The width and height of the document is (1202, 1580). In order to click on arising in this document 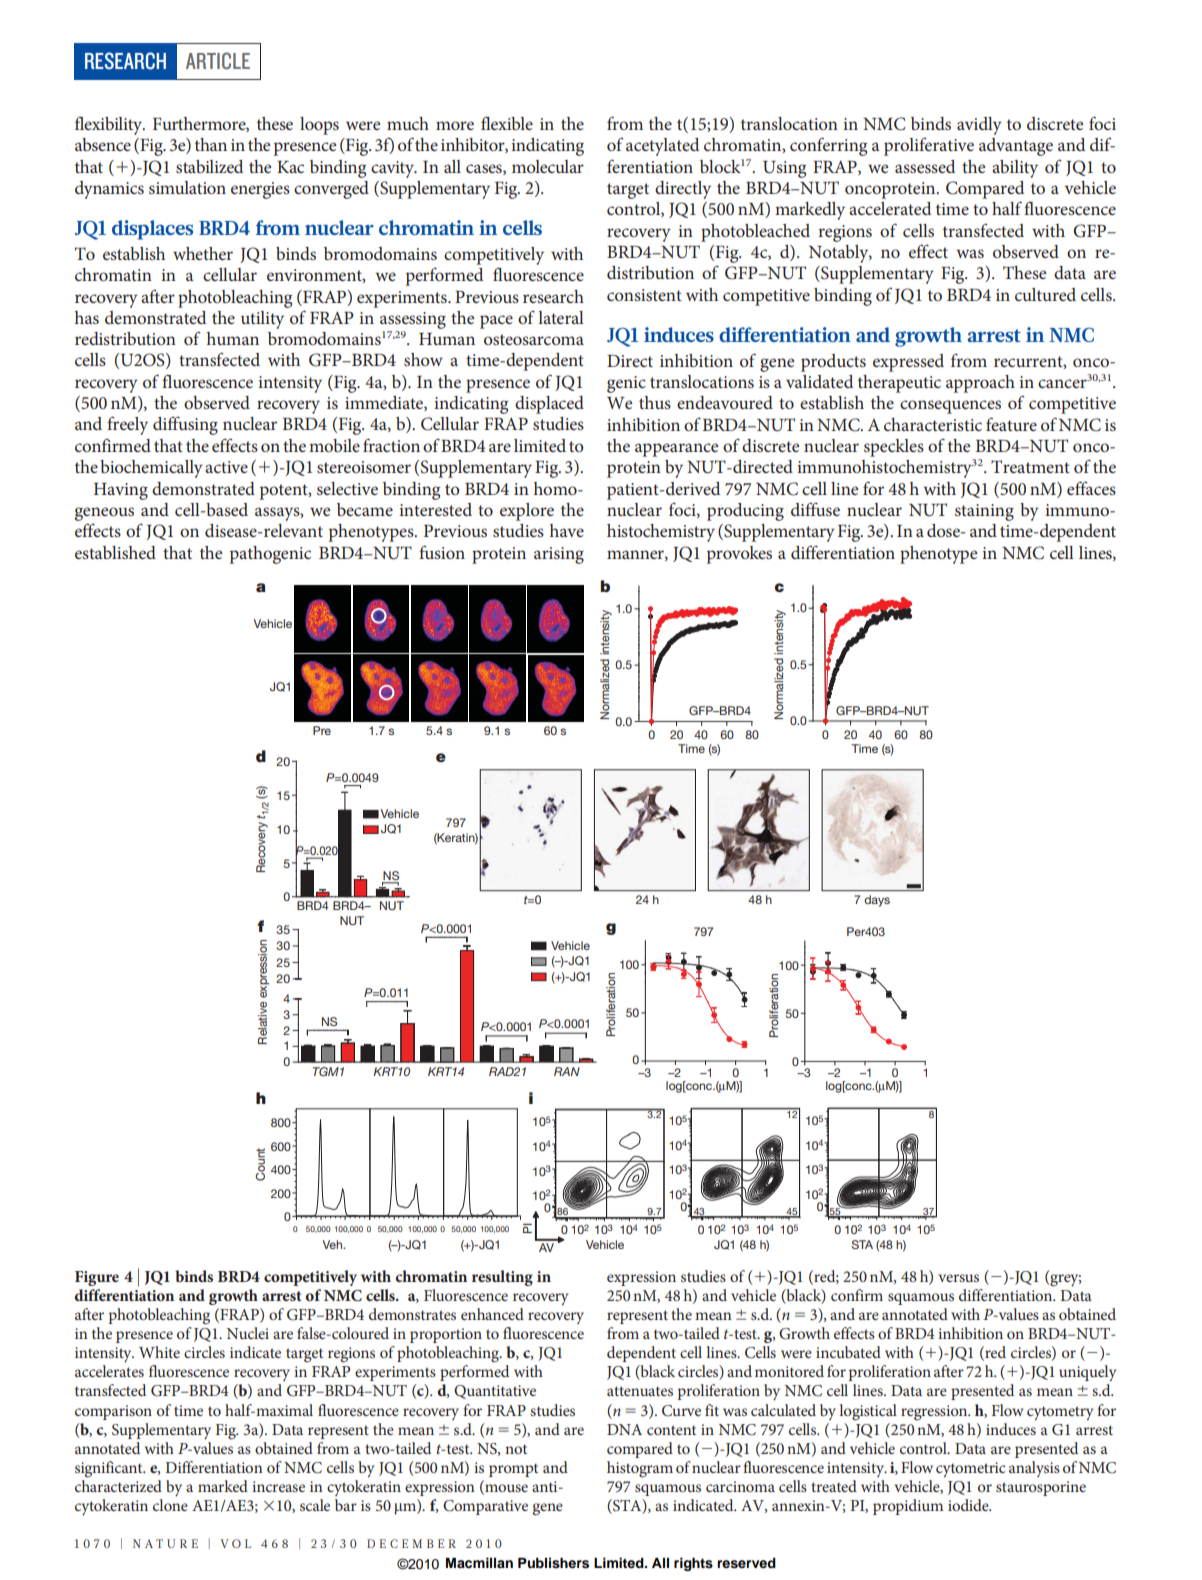, I will do `click(559, 555)`.
